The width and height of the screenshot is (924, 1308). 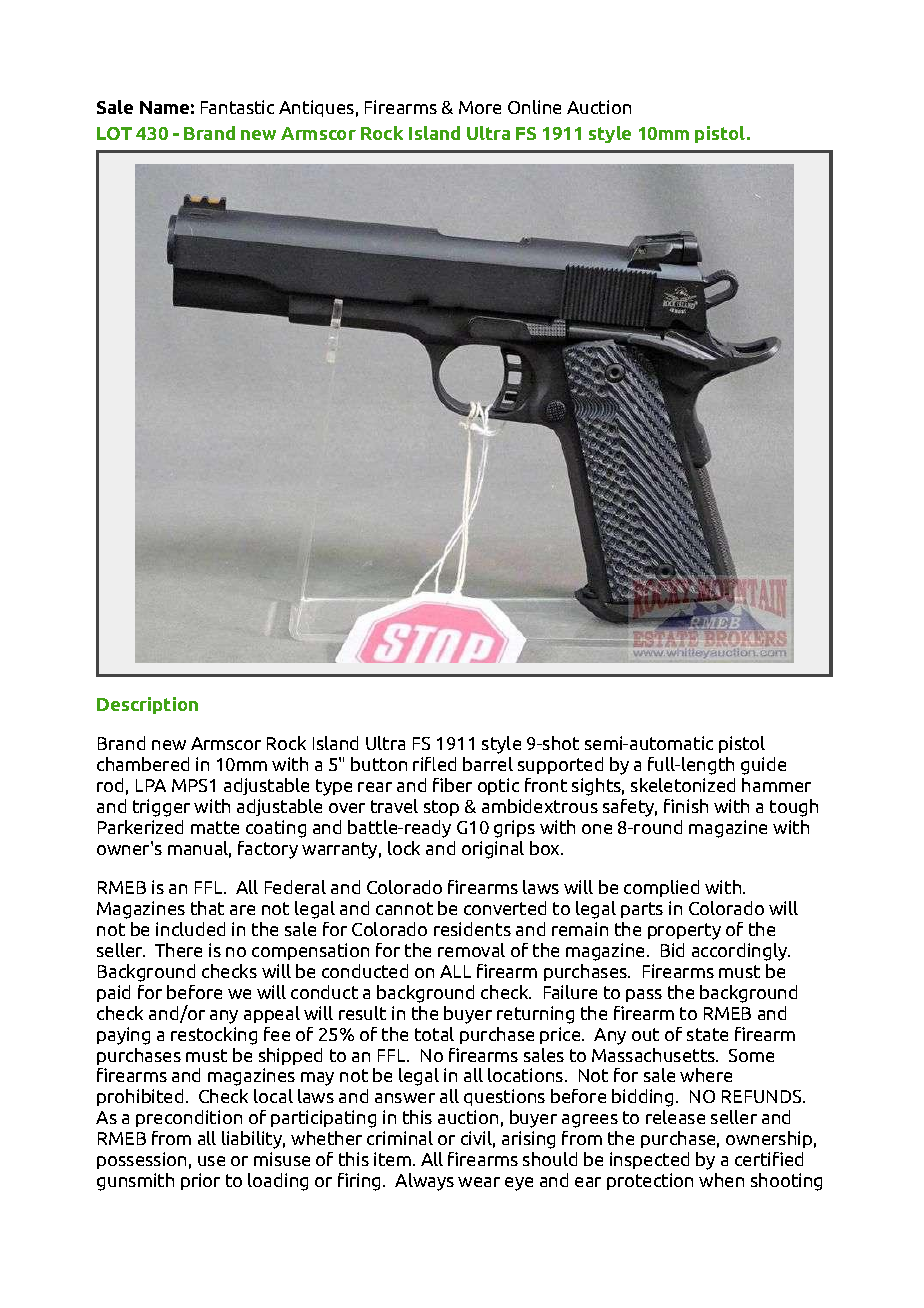 What do you see at coordinates (237, 107) in the screenshot?
I see `Fantastic` at bounding box center [237, 107].
